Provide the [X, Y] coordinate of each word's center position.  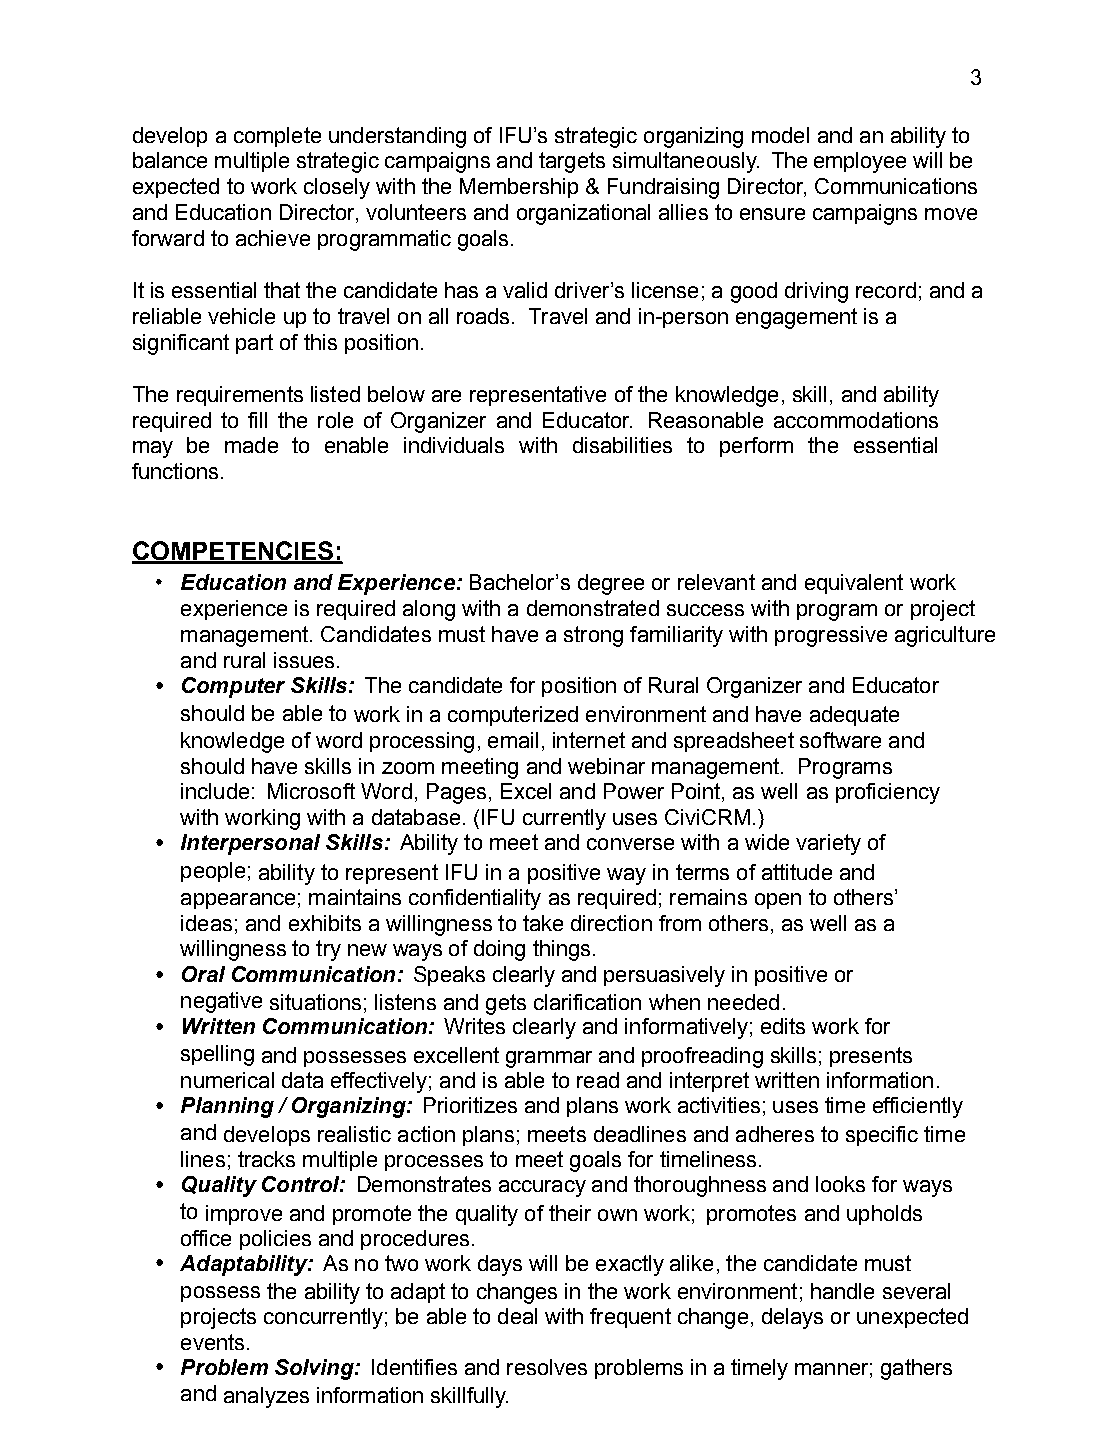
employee [860, 162]
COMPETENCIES [234, 552]
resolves [547, 1367]
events [212, 1342]
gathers [916, 1369]
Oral [203, 974]
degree [611, 584]
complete [277, 137]
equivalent [854, 584]
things [561, 950]
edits [783, 1026]
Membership [519, 188]
